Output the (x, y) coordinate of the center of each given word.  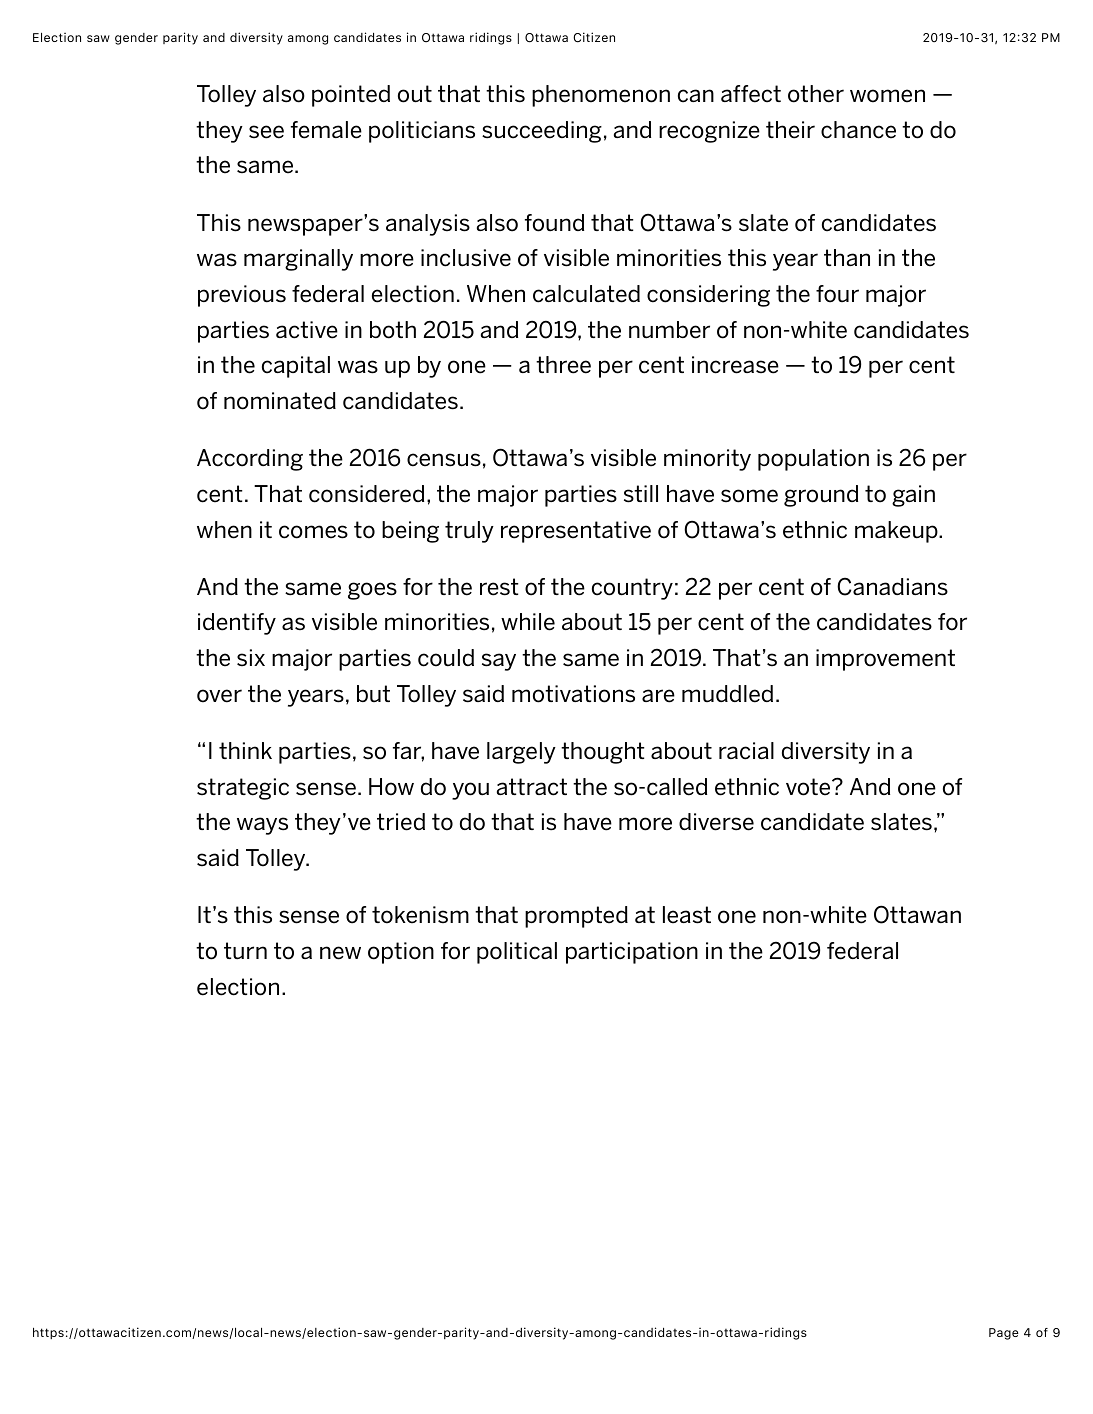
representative (576, 532)
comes (313, 532)
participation (632, 953)
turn (245, 951)
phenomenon (601, 96)
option (401, 953)
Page (1004, 1334)
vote (809, 787)
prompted (576, 917)
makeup (897, 532)
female (326, 130)
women (887, 96)
